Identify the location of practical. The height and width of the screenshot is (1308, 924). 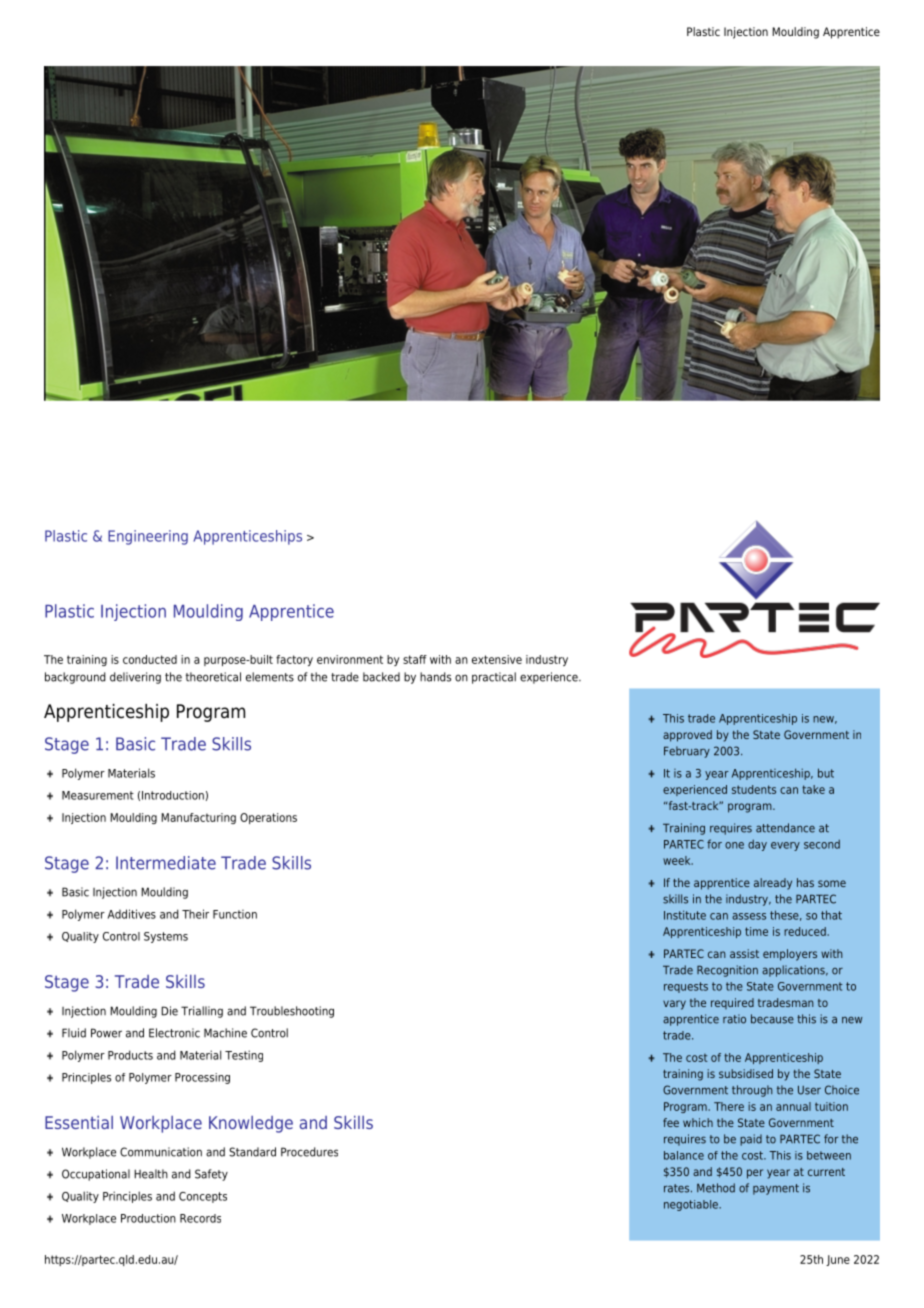
(494, 678).
